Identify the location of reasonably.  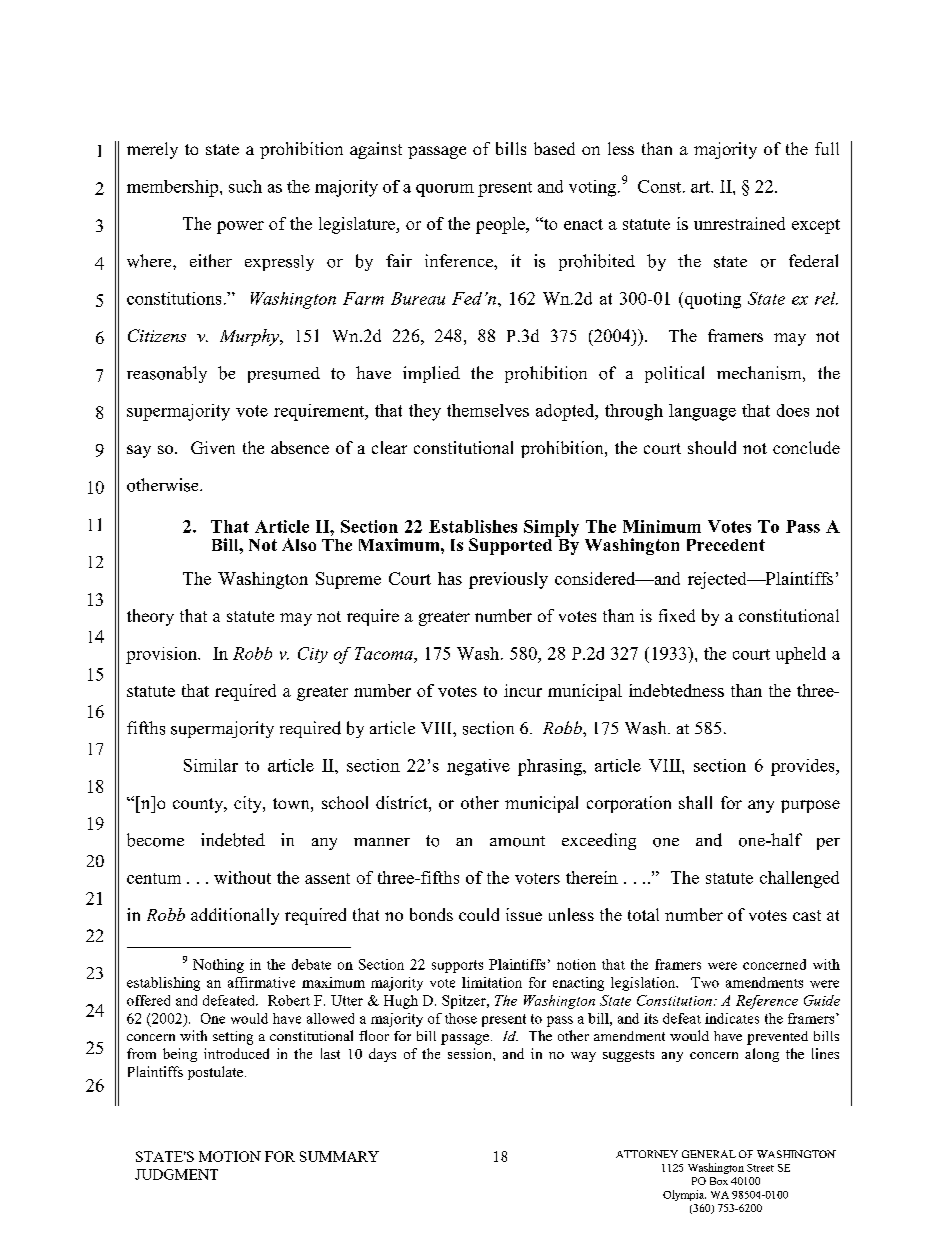
(167, 374).
